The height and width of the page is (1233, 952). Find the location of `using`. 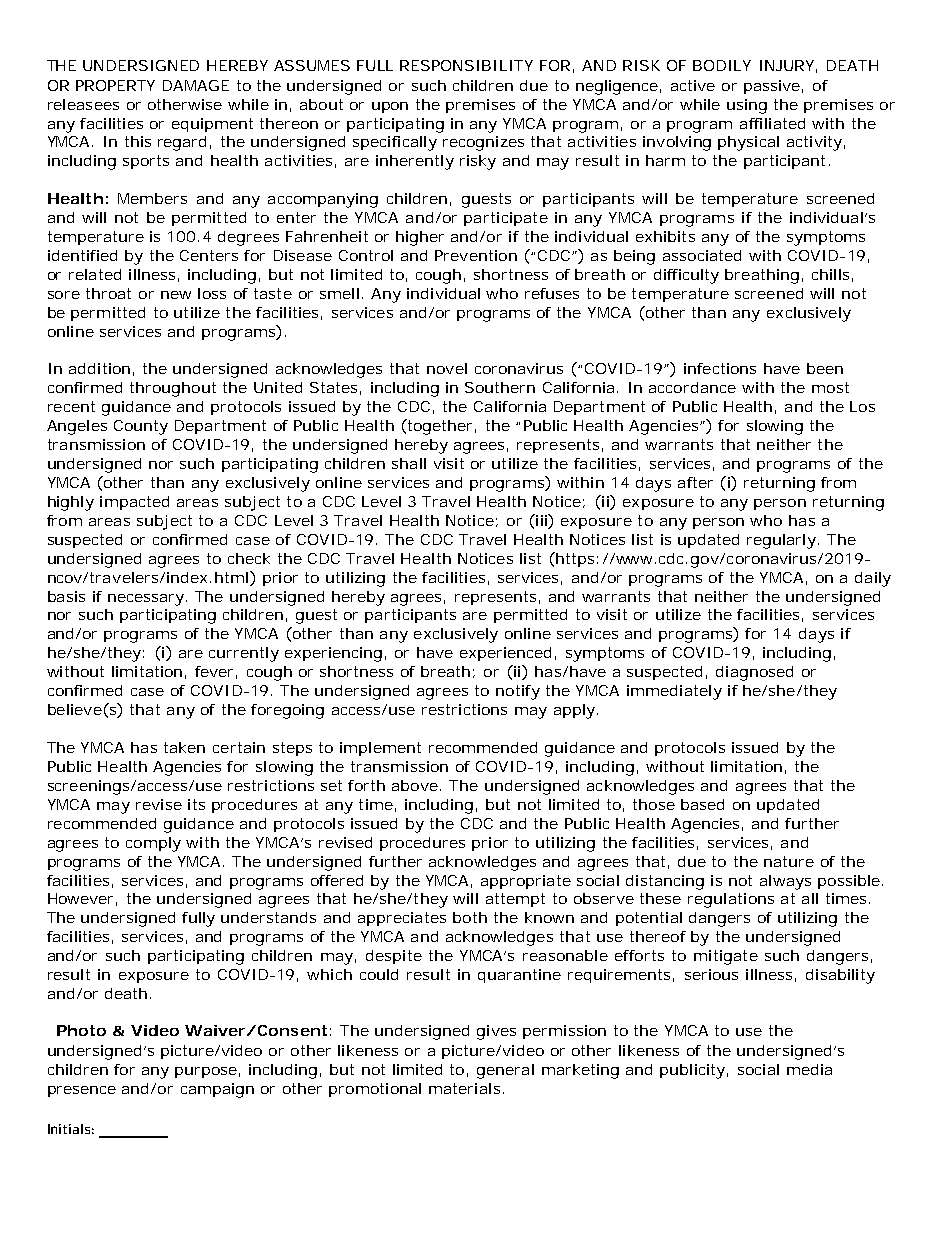

using is located at coordinates (747, 106).
